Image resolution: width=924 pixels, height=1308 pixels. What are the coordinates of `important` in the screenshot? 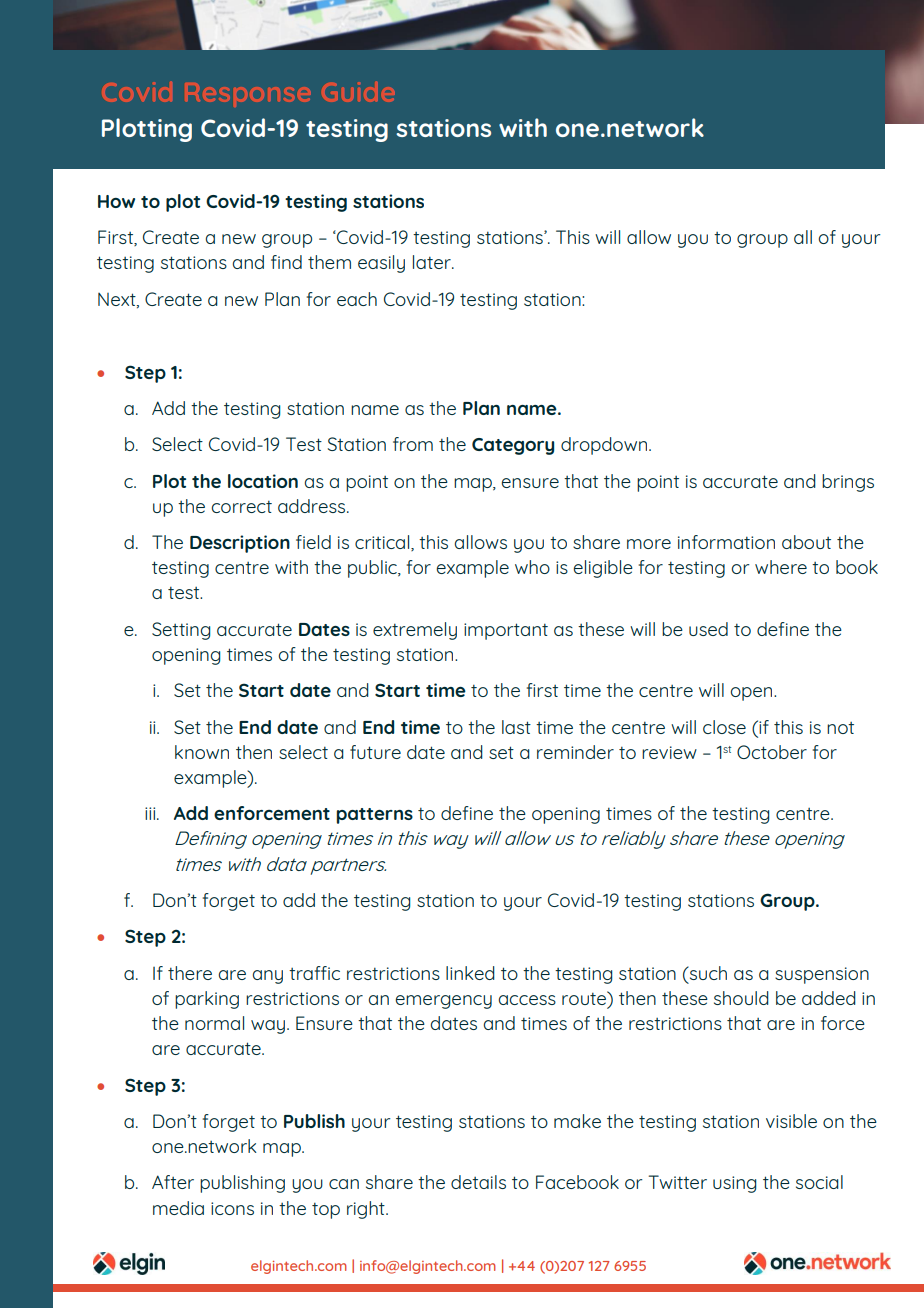 It's located at (506, 631).
